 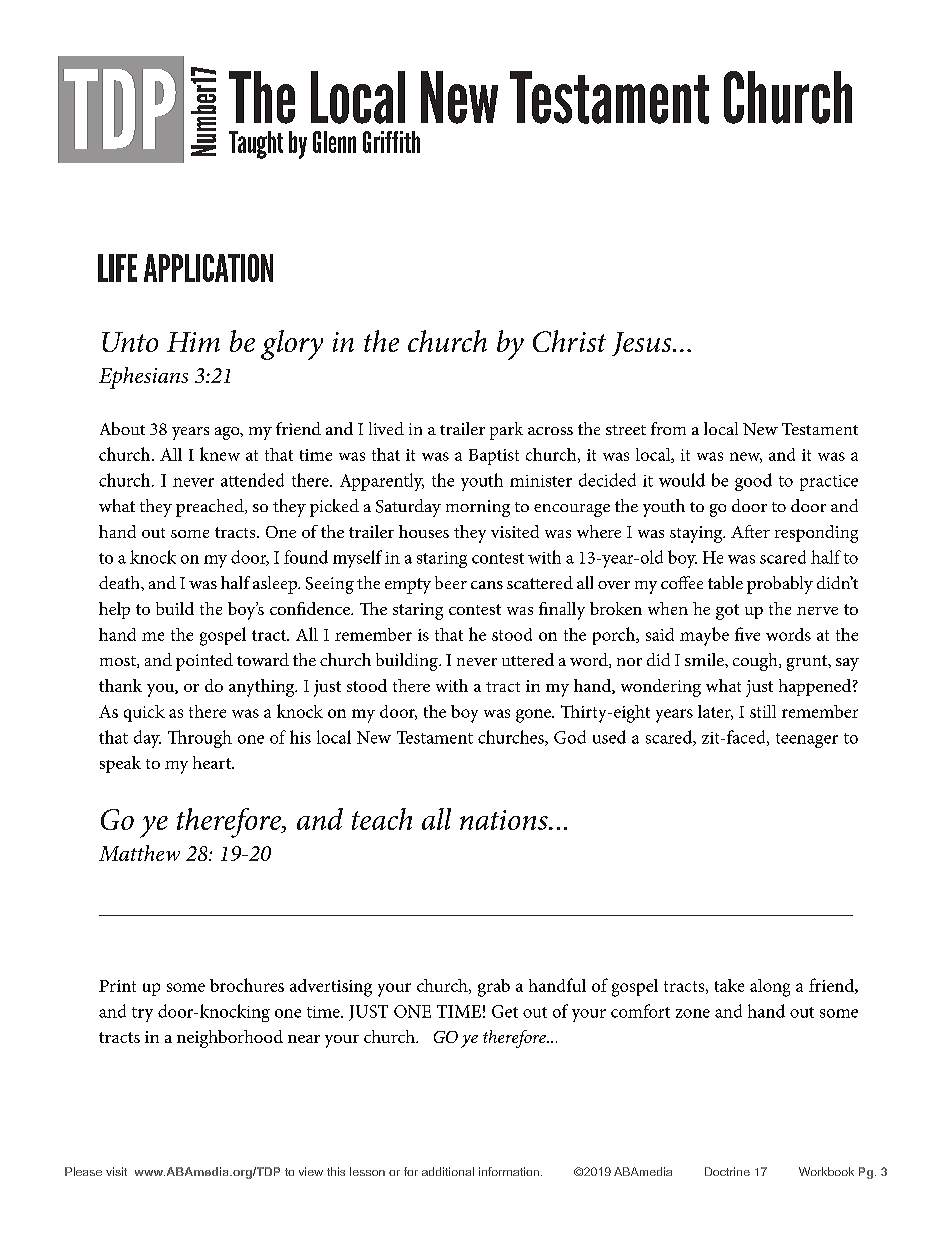 What do you see at coordinates (727, 1171) in the screenshot?
I see `Doctrine` at bounding box center [727, 1171].
